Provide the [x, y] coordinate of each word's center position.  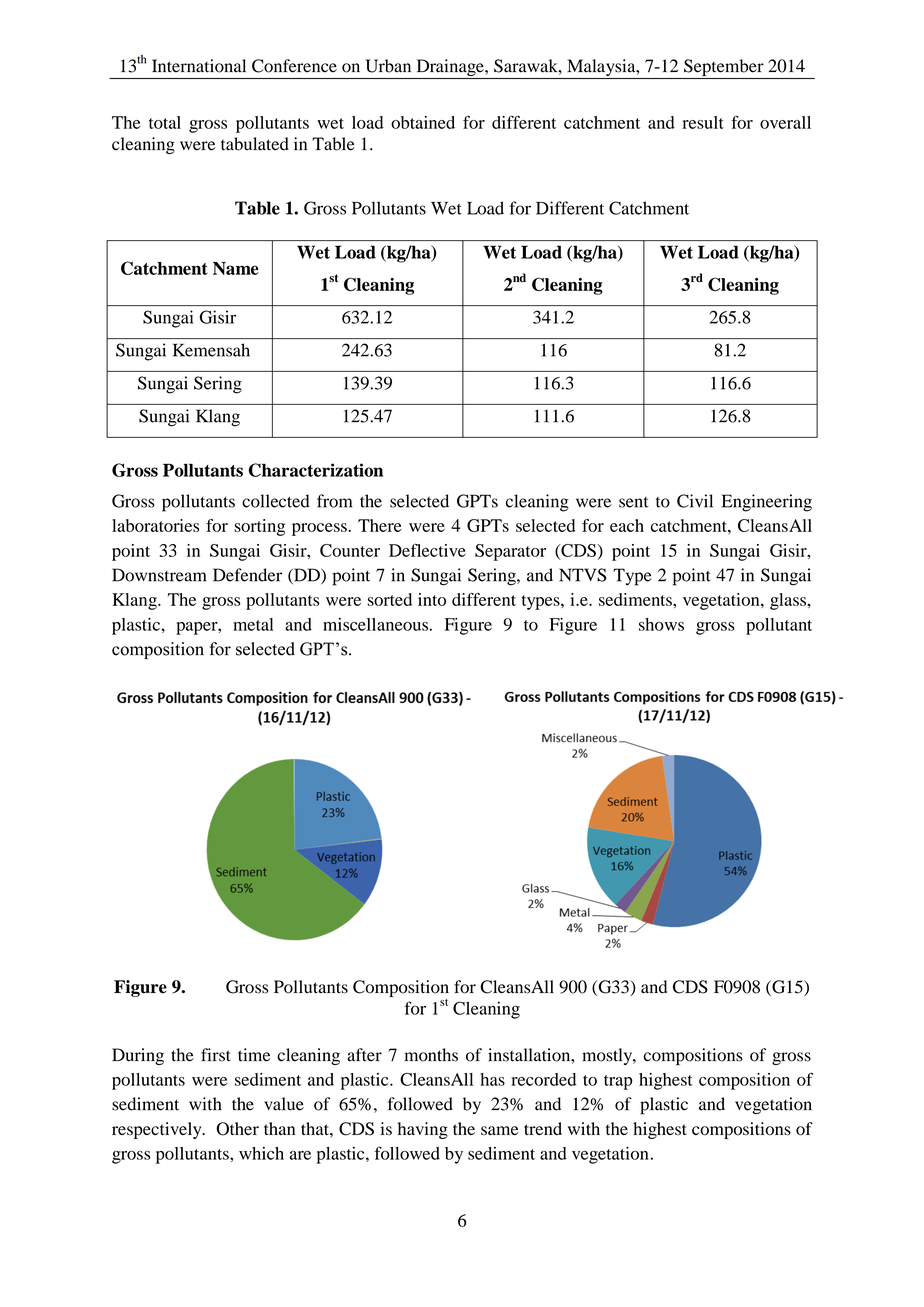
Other [237, 1129]
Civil [695, 501]
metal [253, 624]
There [380, 525]
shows [661, 624]
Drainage [450, 69]
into [432, 599]
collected [276, 501]
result [703, 122]
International [199, 66]
